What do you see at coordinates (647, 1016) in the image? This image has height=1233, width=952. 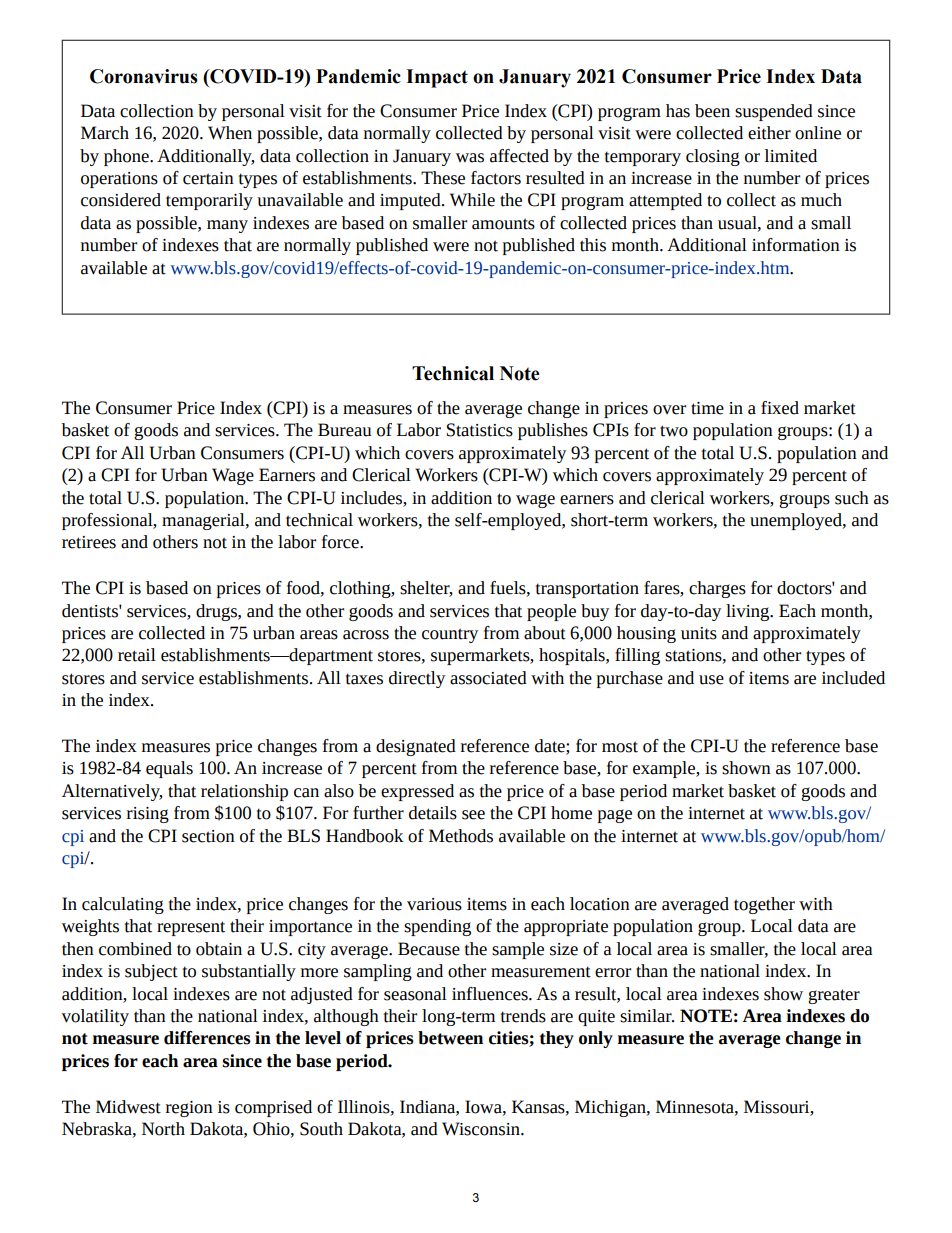 I see `similar` at bounding box center [647, 1016].
